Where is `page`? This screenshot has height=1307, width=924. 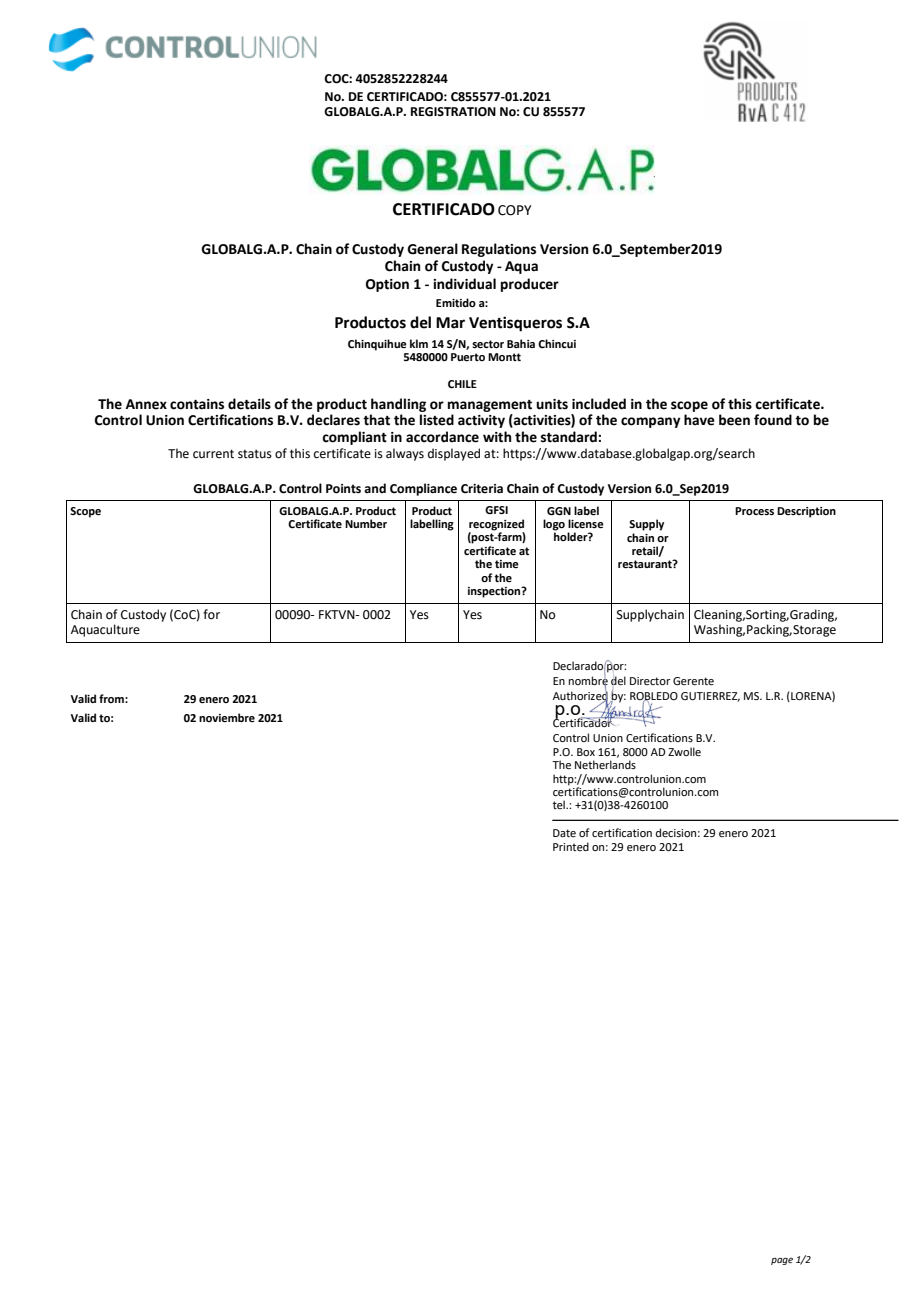
page is located at coordinates (782, 1261).
